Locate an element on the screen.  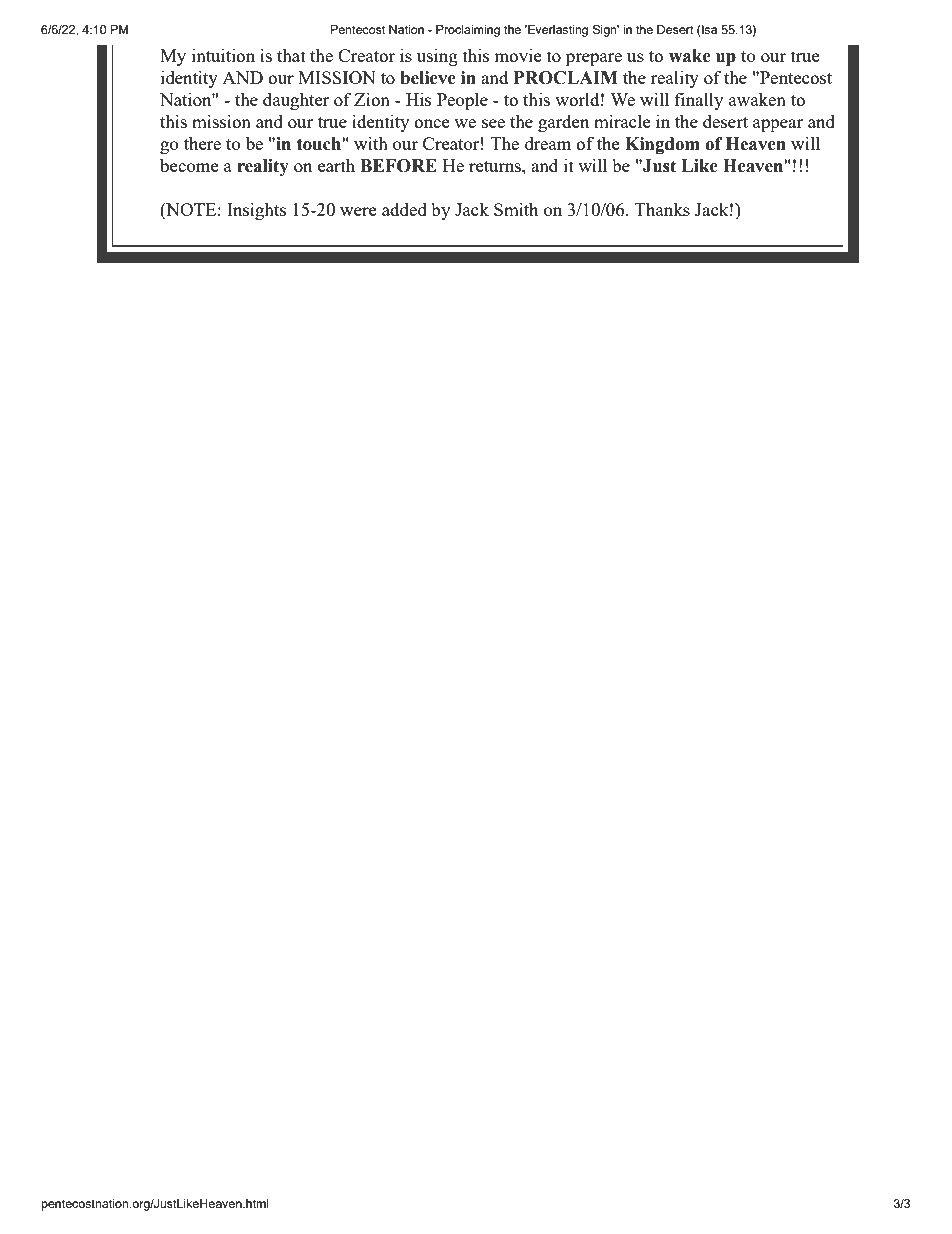
appear is located at coordinates (778, 125).
